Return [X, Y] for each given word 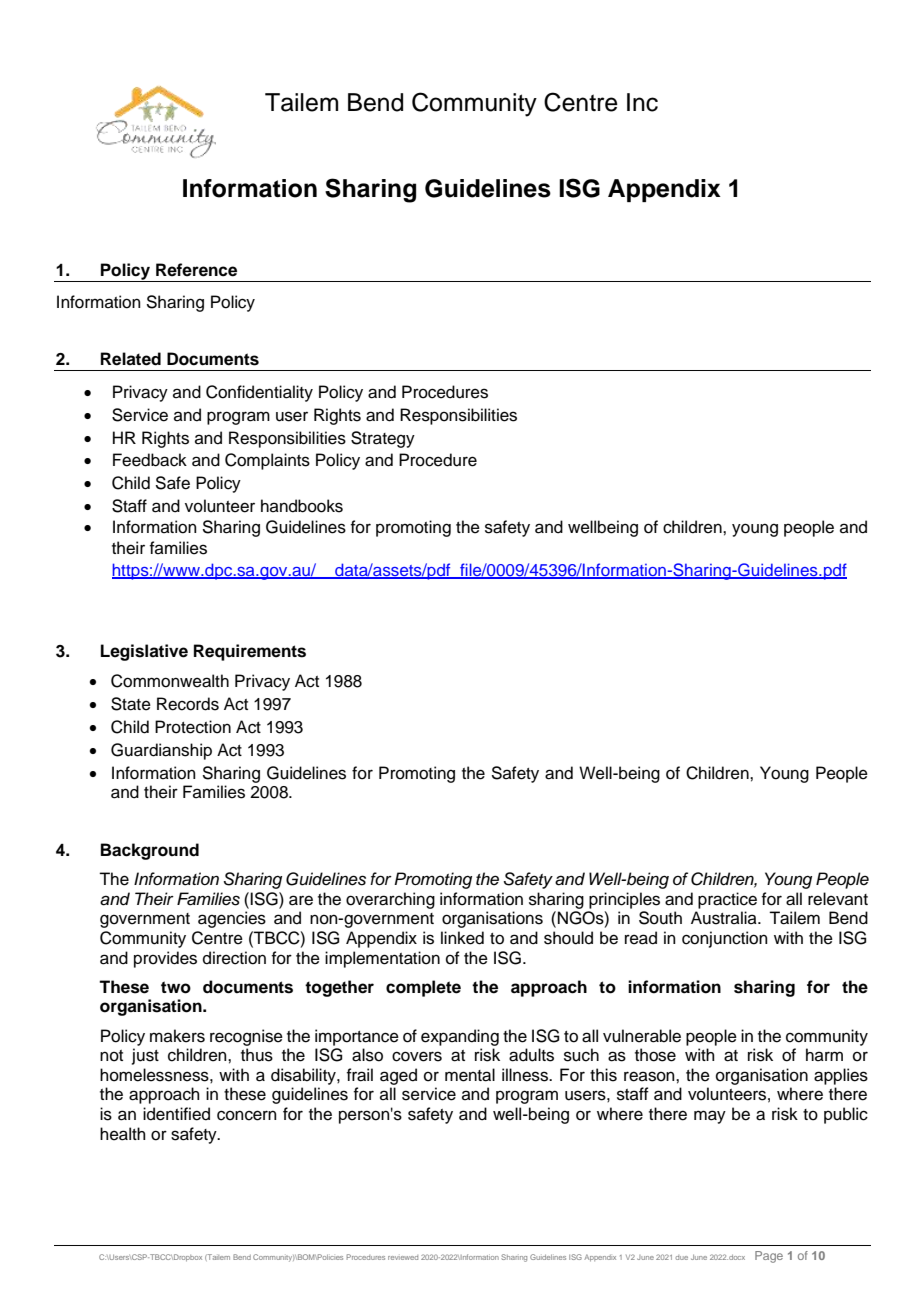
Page [769, 1257]
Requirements [250, 652]
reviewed [403, 1257]
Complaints [267, 461]
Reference [196, 270]
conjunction [725, 939]
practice [727, 900]
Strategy [383, 439]
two [176, 987]
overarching [390, 900]
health [123, 1134]
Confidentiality [259, 393]
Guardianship [161, 751]
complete [423, 988]
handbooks [302, 506]
